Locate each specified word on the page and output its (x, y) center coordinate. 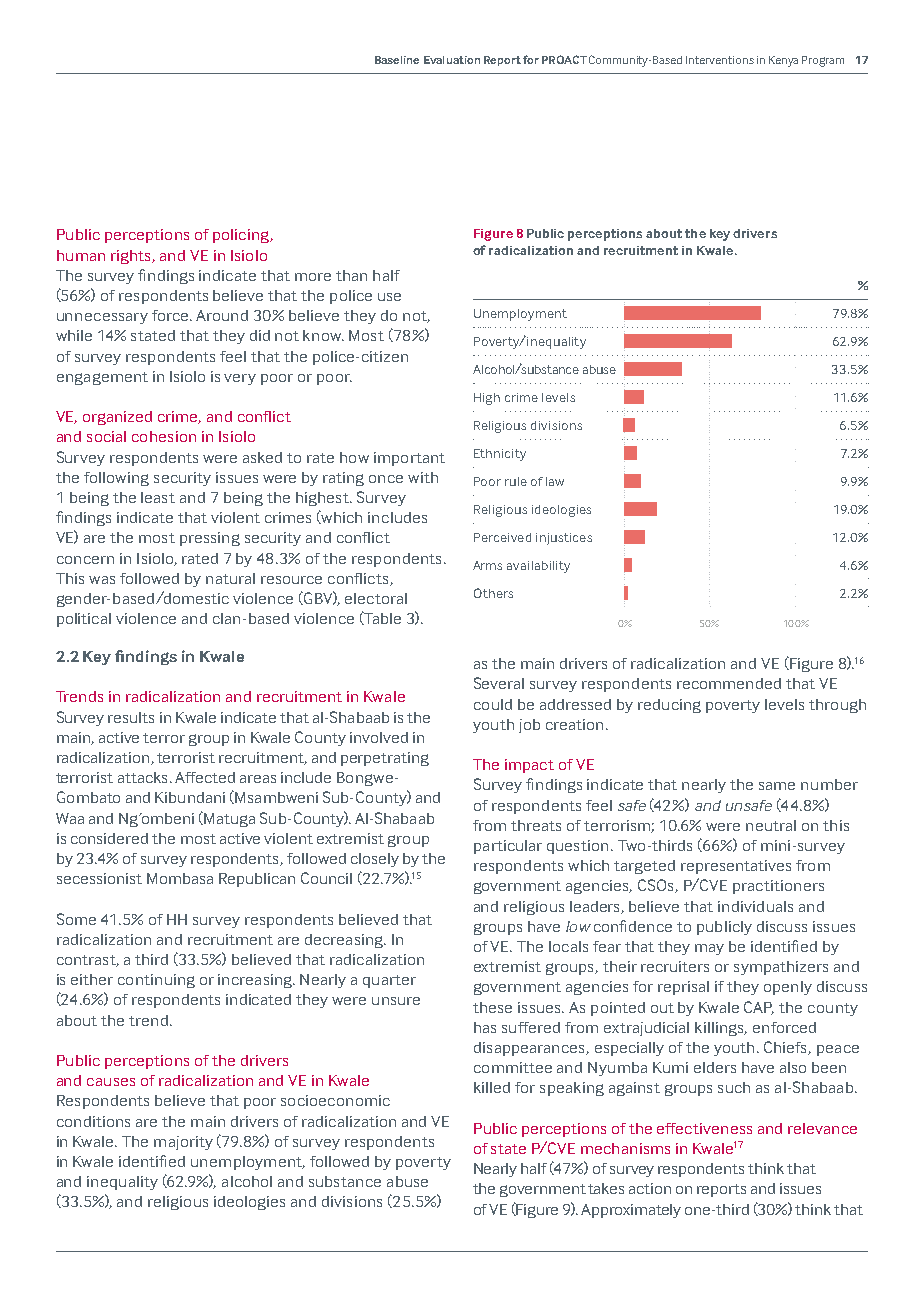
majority (183, 1143)
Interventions (720, 60)
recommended (729, 683)
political (84, 620)
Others (493, 593)
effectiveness (704, 1128)
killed (492, 1087)
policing (242, 236)
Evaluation (452, 60)
